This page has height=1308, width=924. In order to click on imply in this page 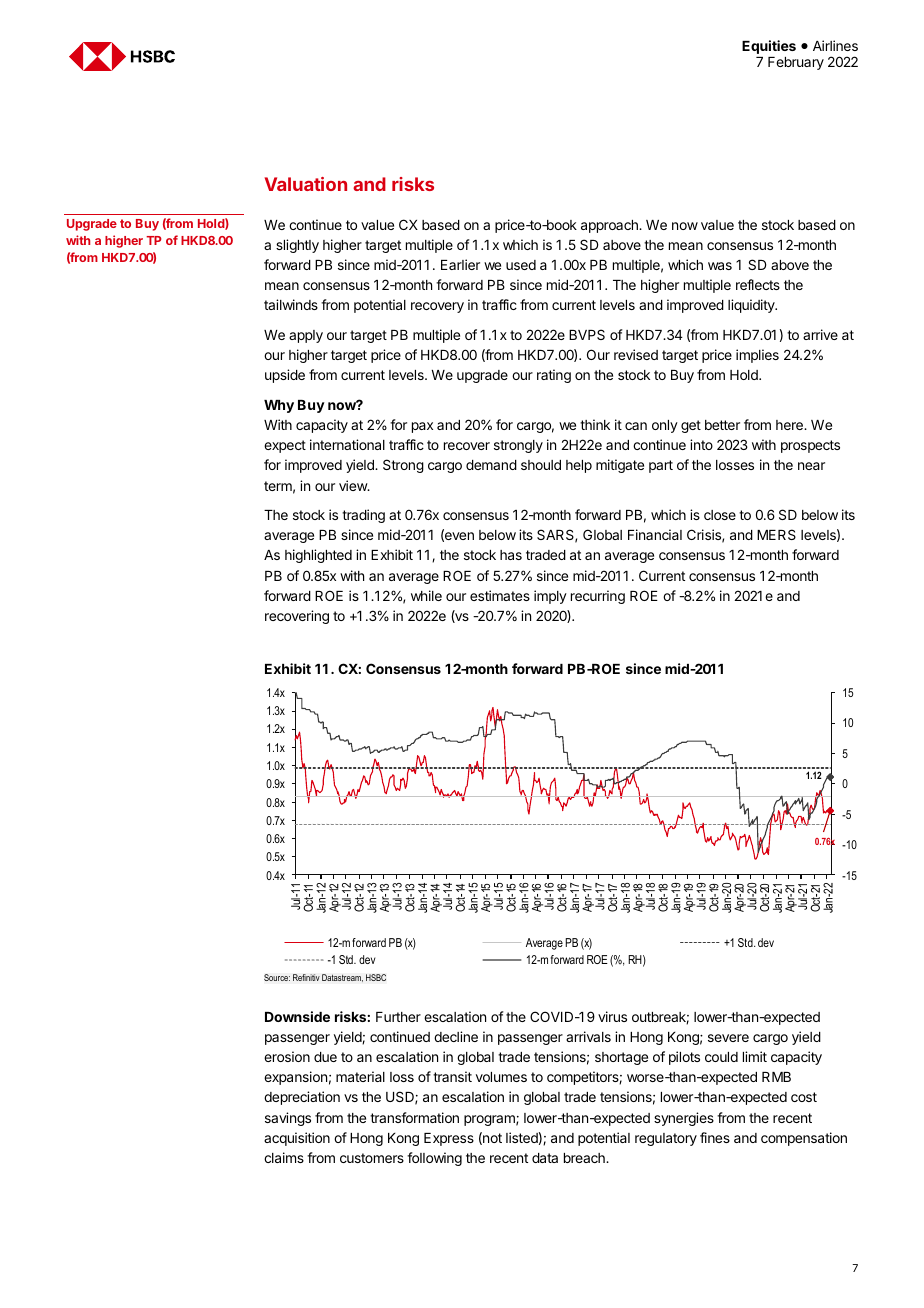, I will do `click(550, 597)`.
